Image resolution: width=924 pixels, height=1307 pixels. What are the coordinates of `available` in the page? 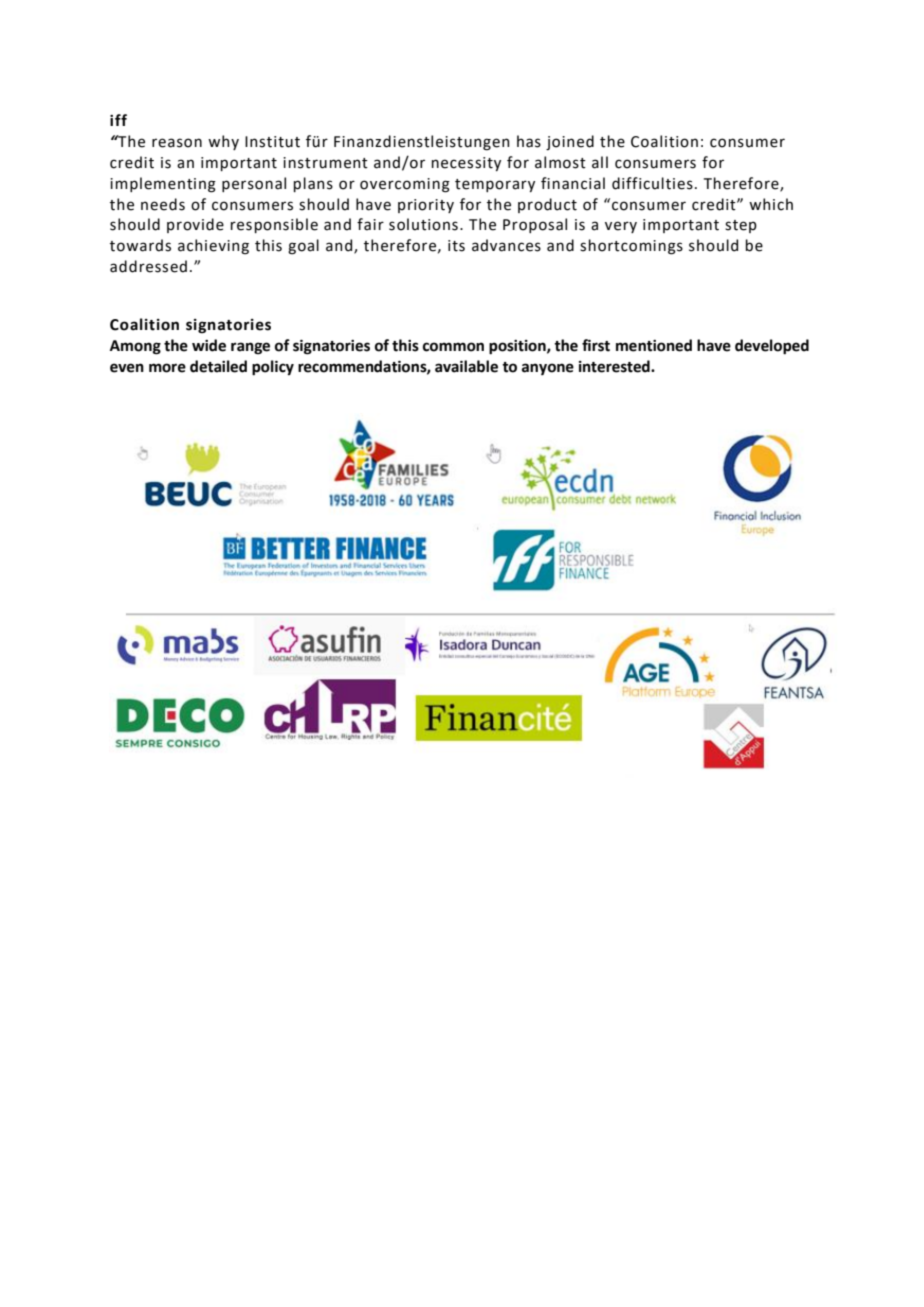 It's located at (466, 366).
